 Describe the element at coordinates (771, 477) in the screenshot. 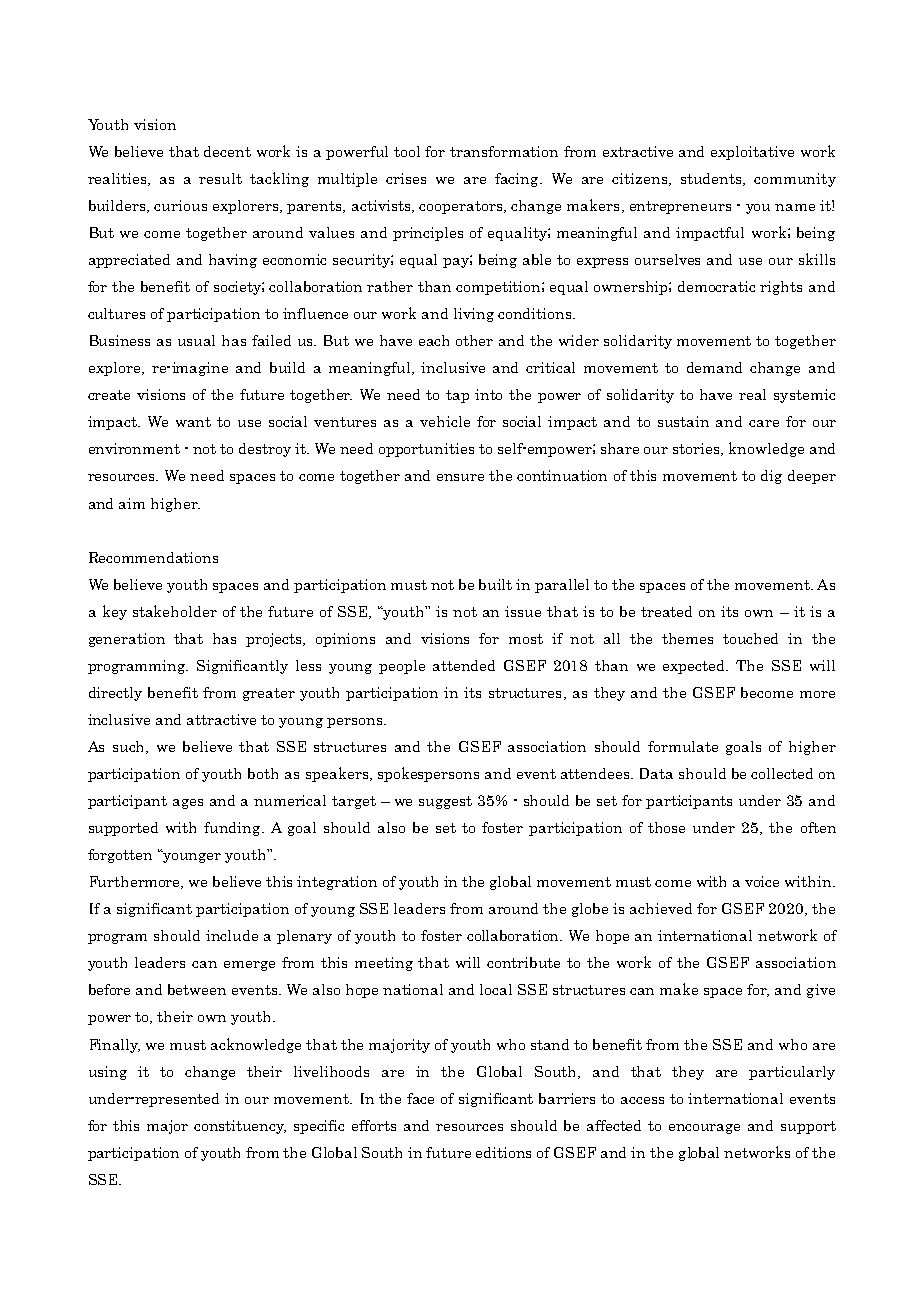

I see `dig` at that location.
